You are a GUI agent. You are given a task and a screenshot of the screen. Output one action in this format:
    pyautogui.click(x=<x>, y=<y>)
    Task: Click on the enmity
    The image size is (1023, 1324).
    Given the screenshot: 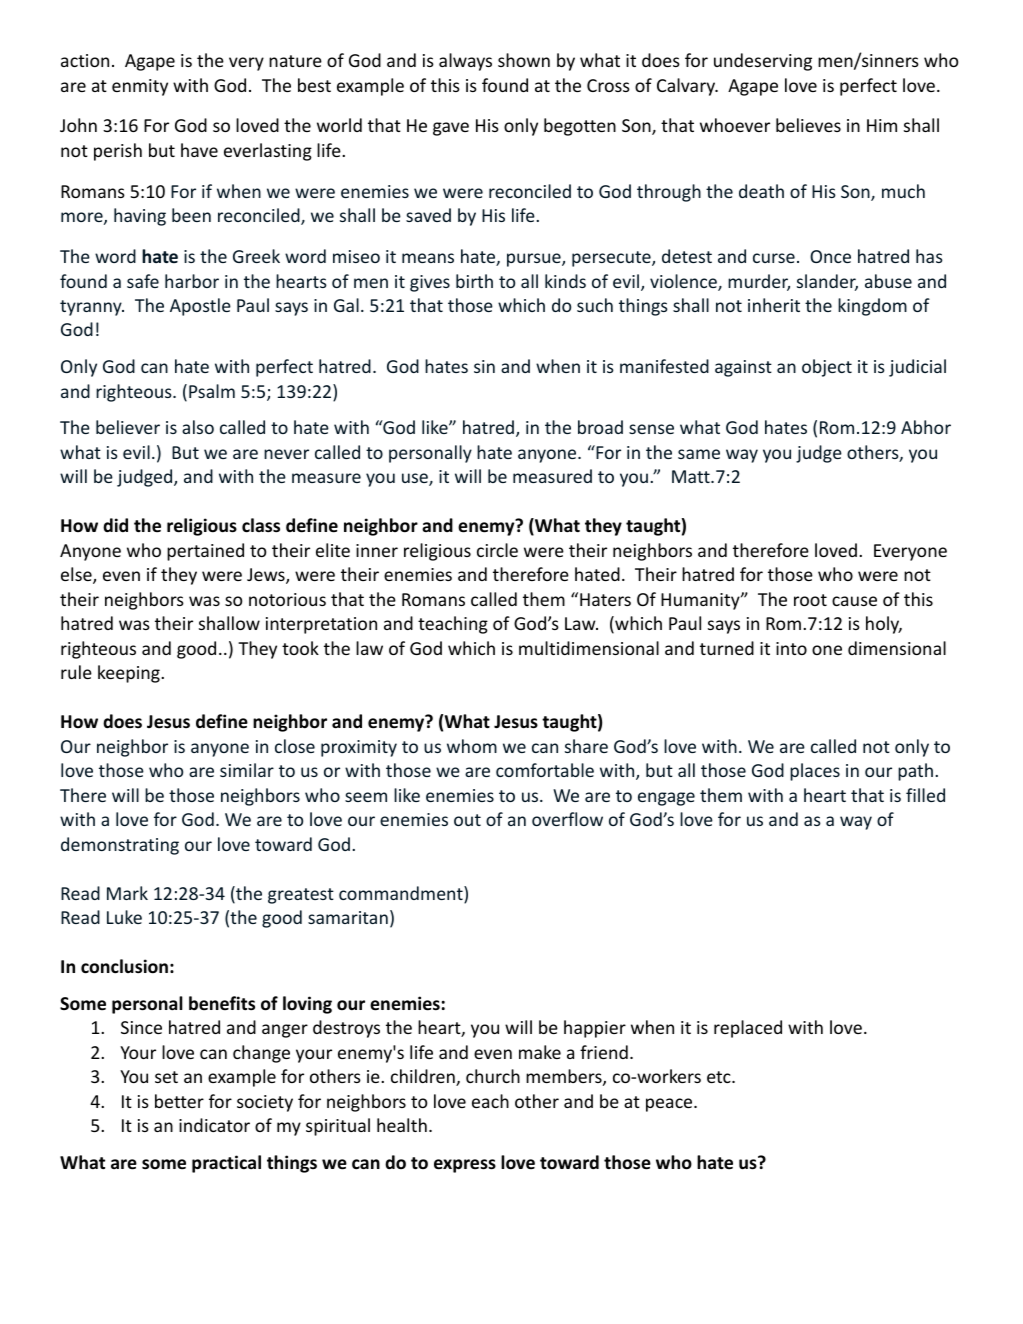 What is the action you would take?
    pyautogui.click(x=140, y=87)
